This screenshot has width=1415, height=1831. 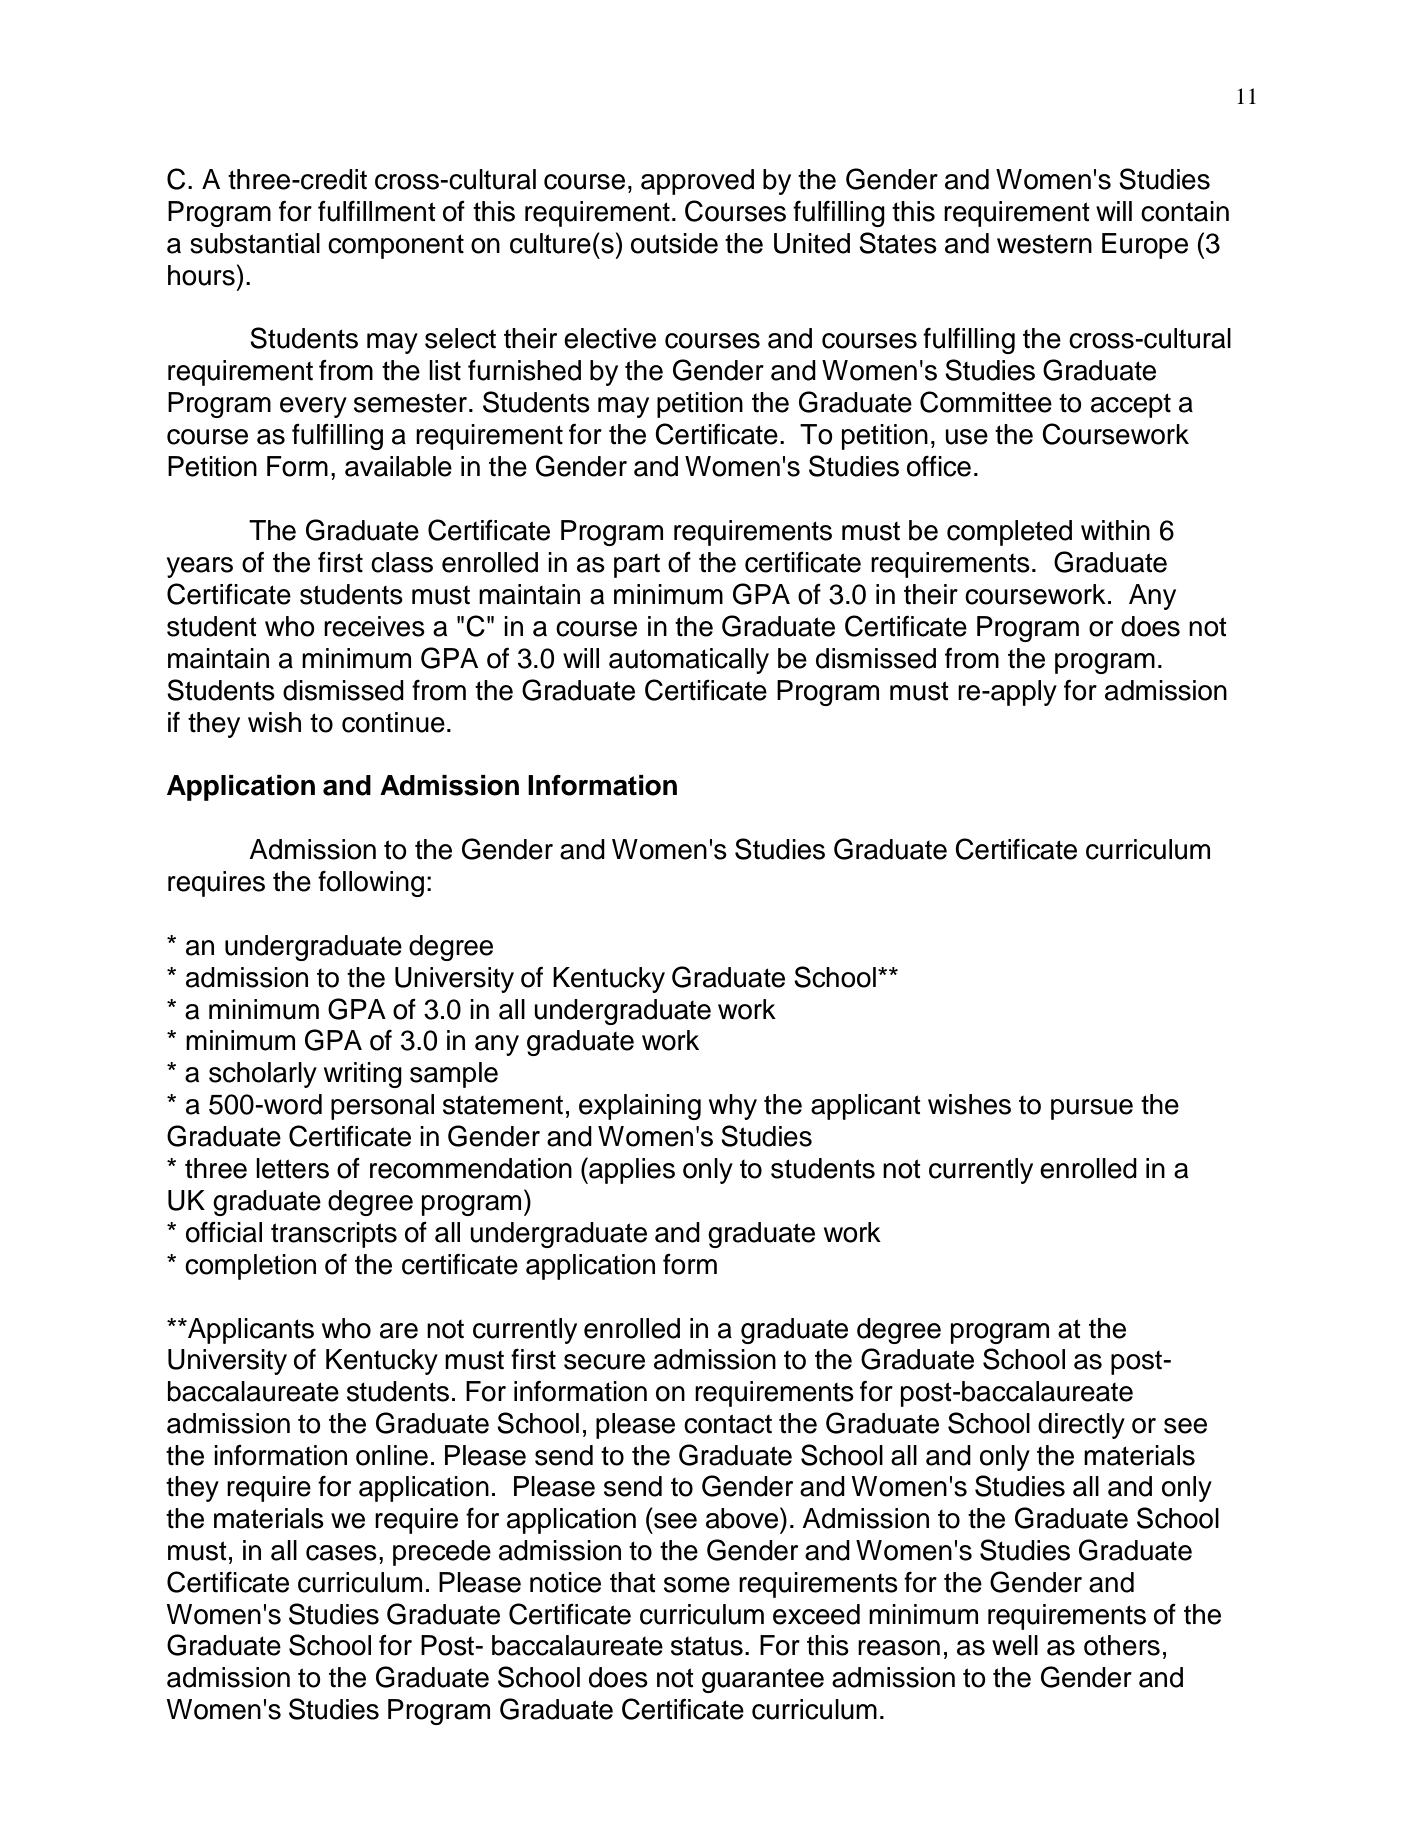 I want to click on available, so click(x=398, y=466).
